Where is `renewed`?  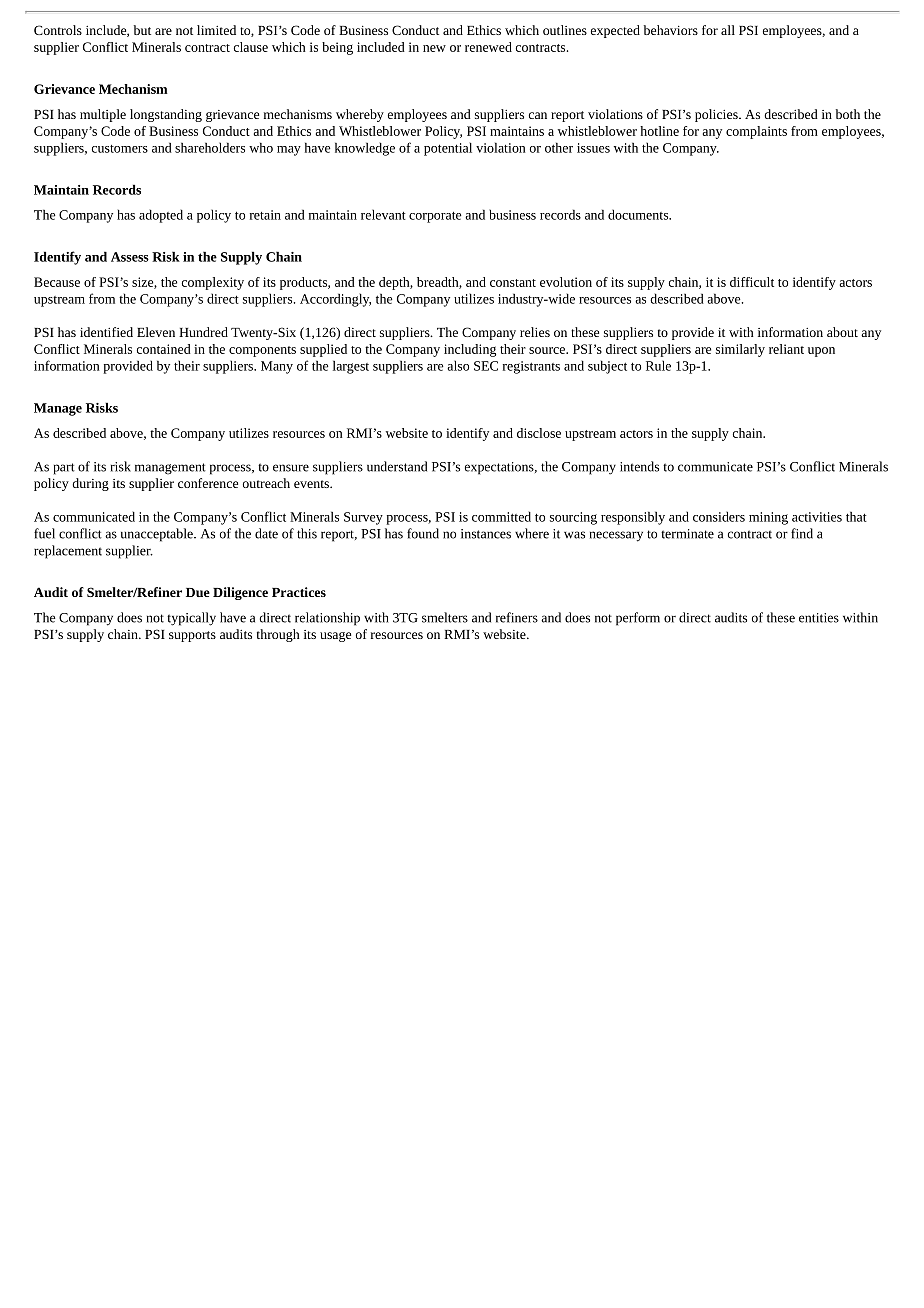 renewed is located at coordinates (488, 47).
